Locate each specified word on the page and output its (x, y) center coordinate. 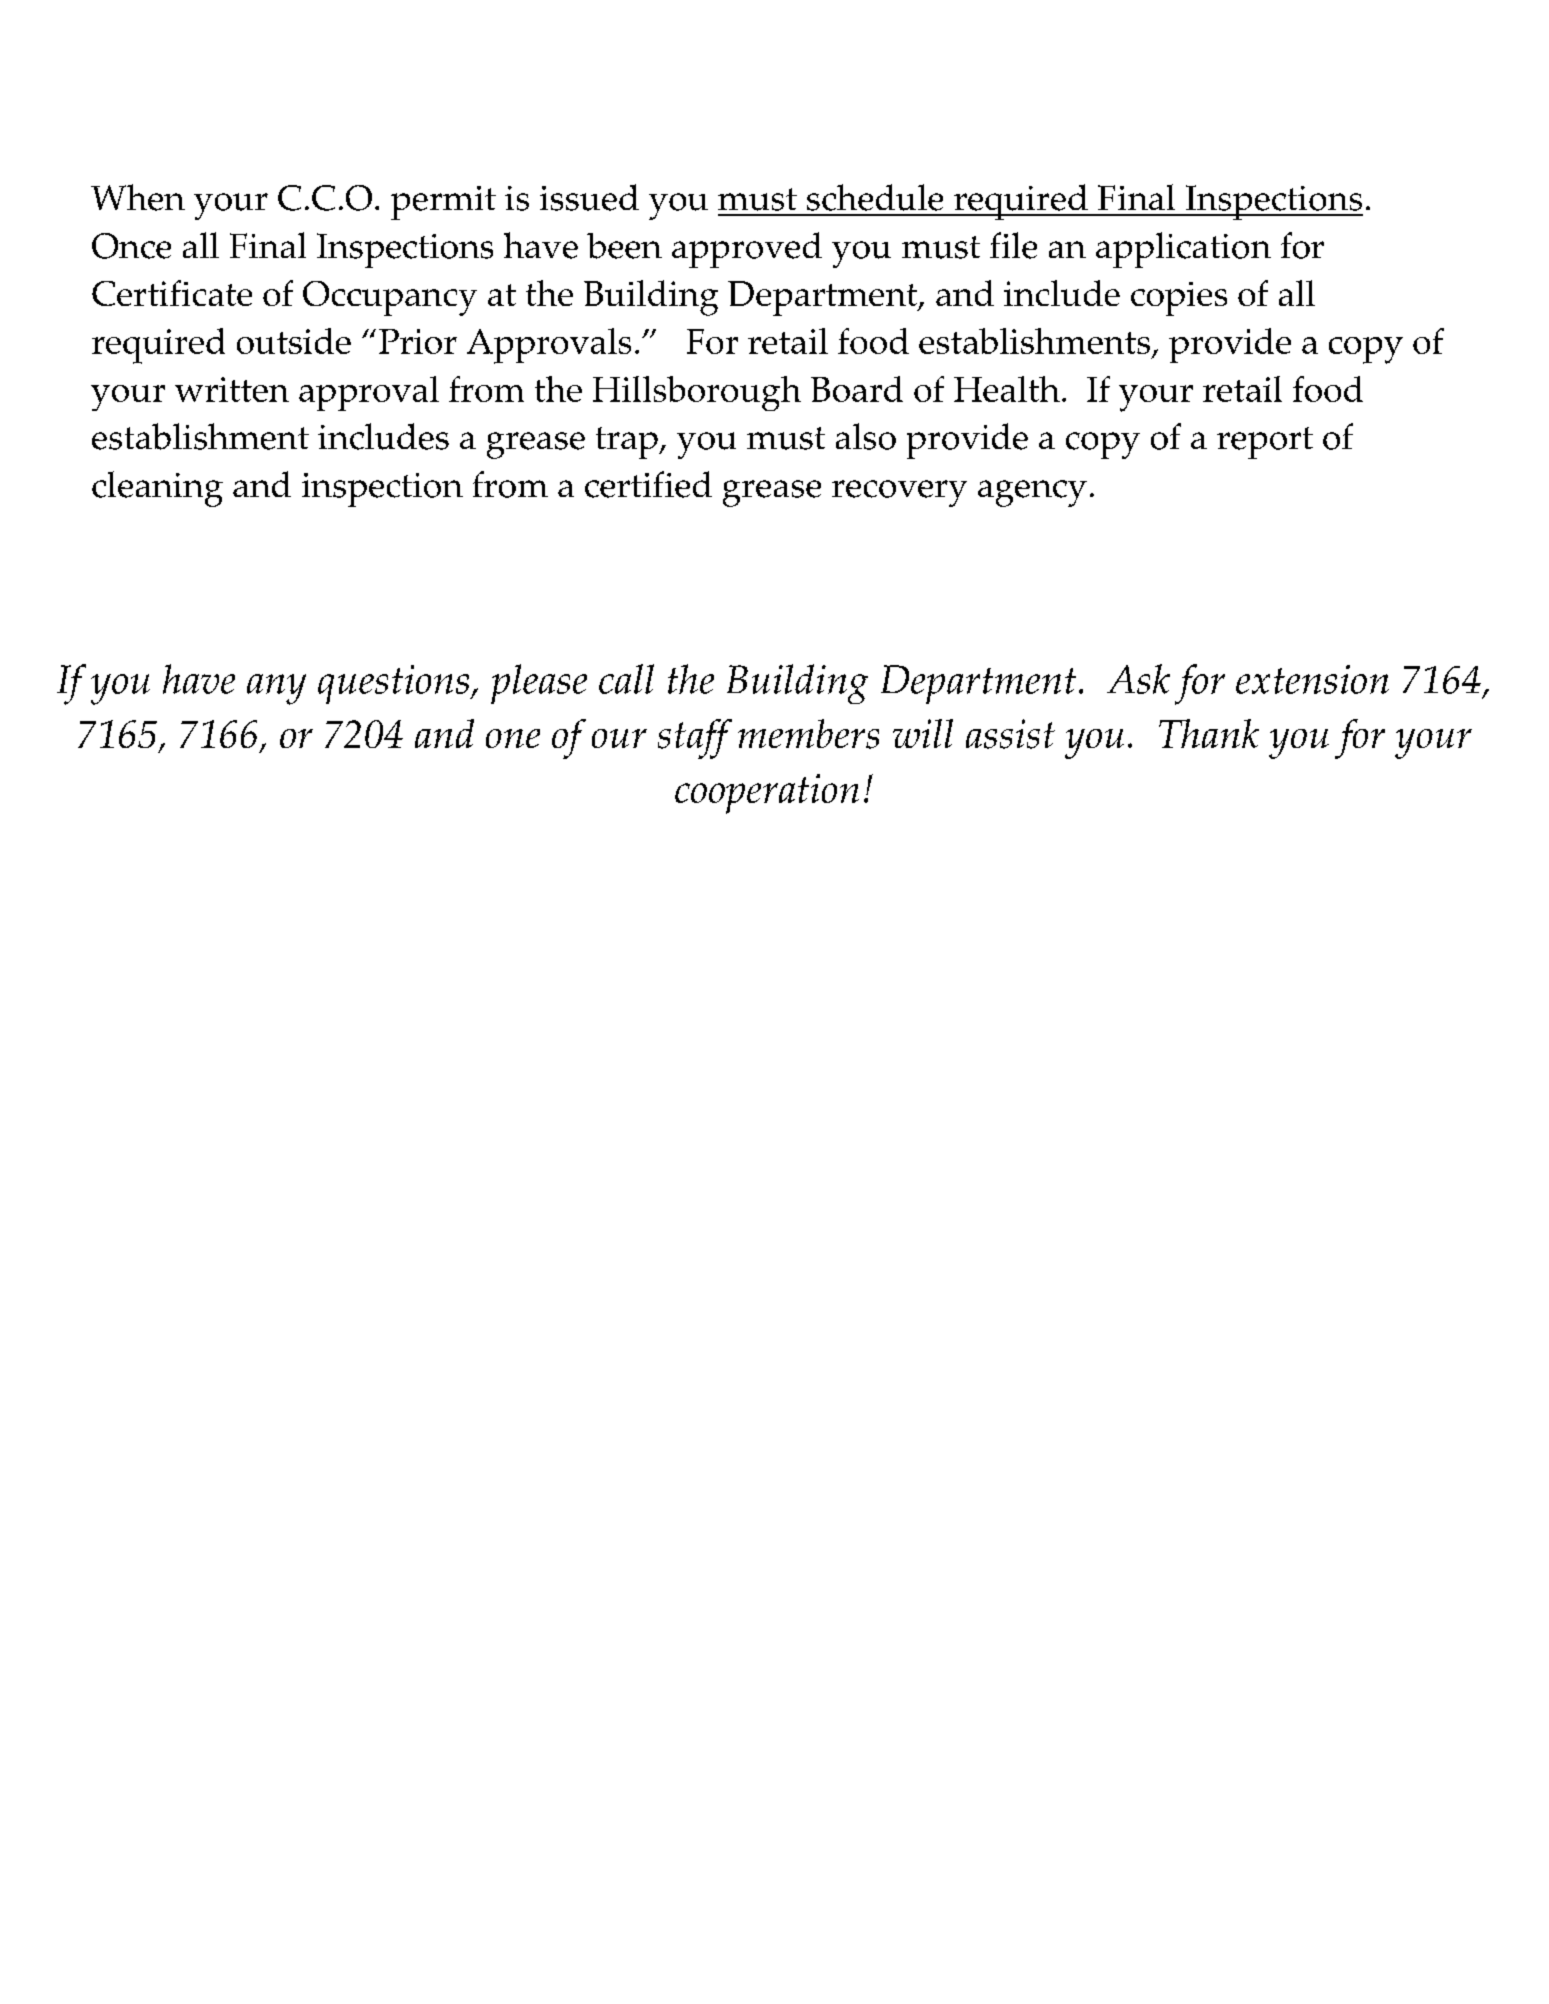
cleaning (157, 489)
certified (648, 484)
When (138, 197)
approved (747, 250)
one (513, 738)
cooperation (767, 794)
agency (1032, 493)
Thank (1209, 733)
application (1183, 250)
